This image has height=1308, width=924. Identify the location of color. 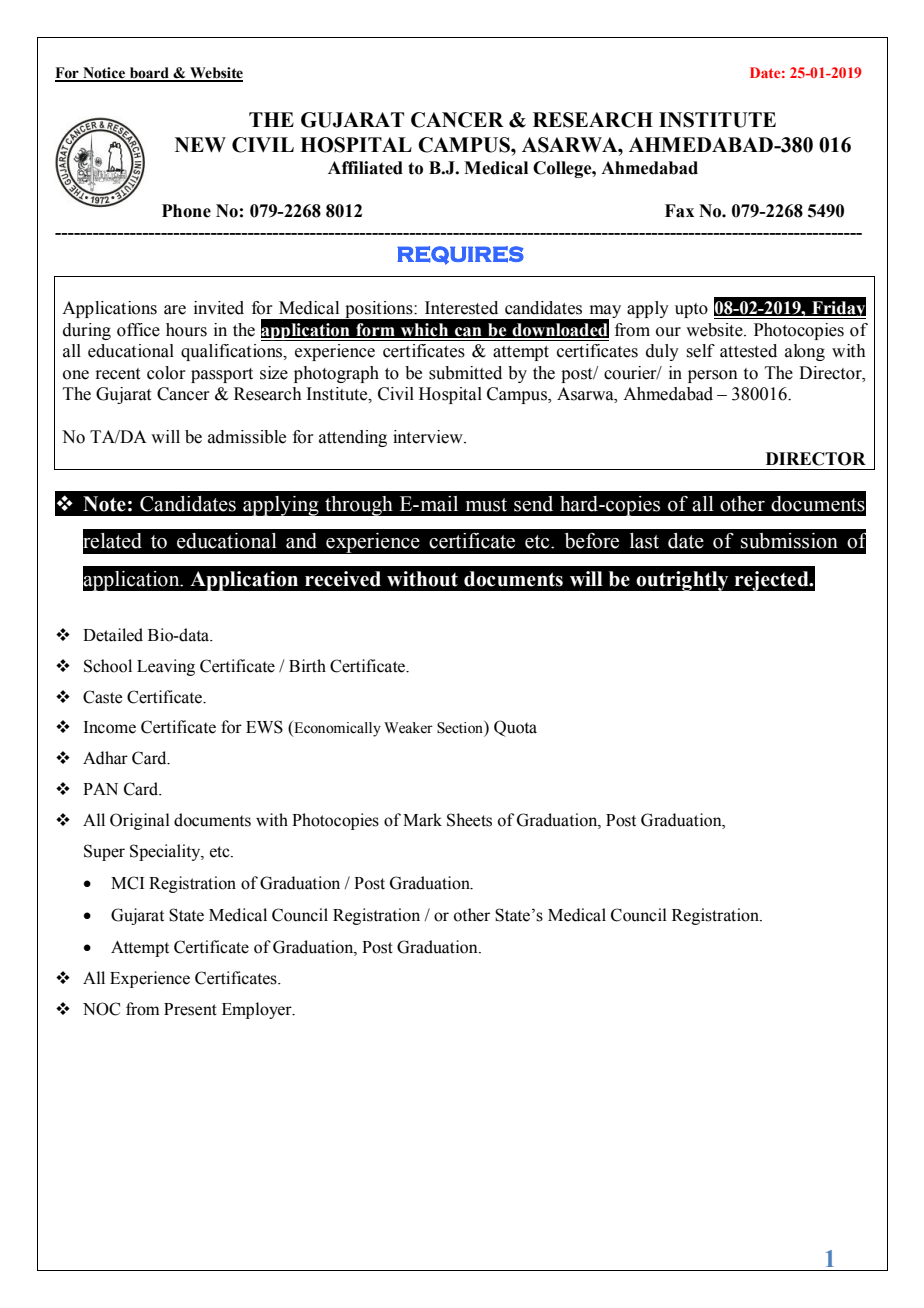
(166, 373).
